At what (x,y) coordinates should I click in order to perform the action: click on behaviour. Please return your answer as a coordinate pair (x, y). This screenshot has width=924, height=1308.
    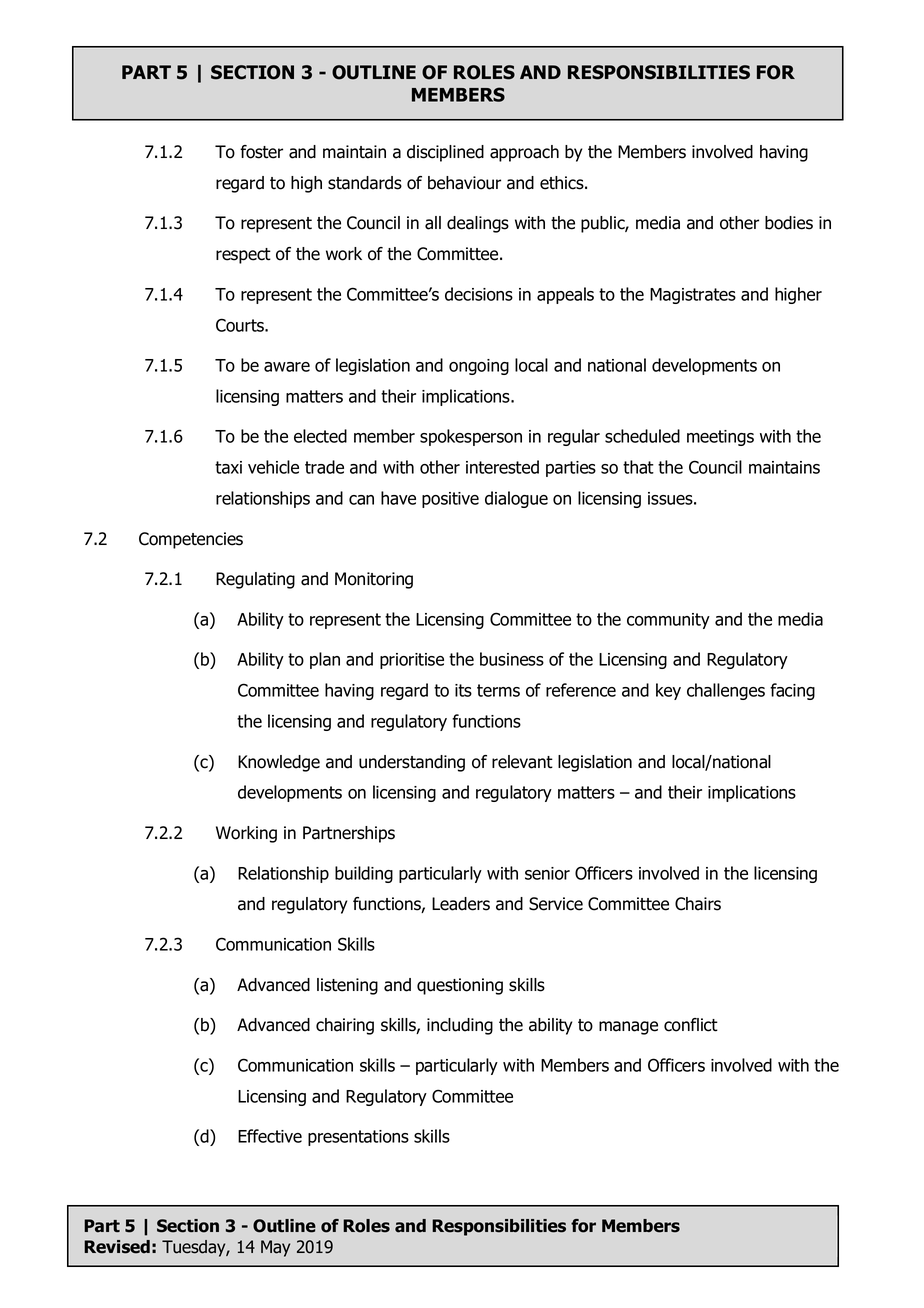
    Looking at the image, I should click on (464, 183).
